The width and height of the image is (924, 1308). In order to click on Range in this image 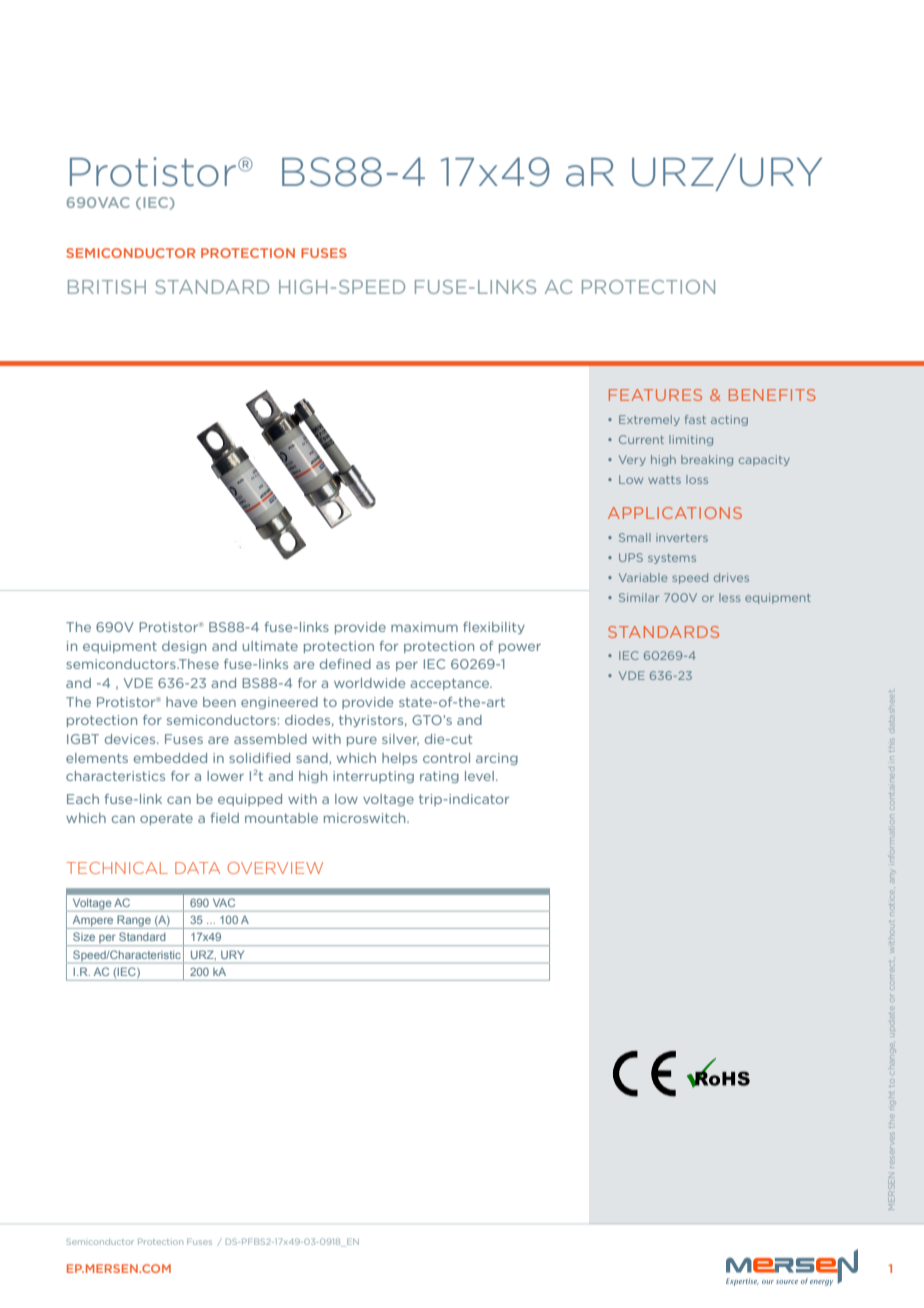, I will do `click(134, 922)`.
